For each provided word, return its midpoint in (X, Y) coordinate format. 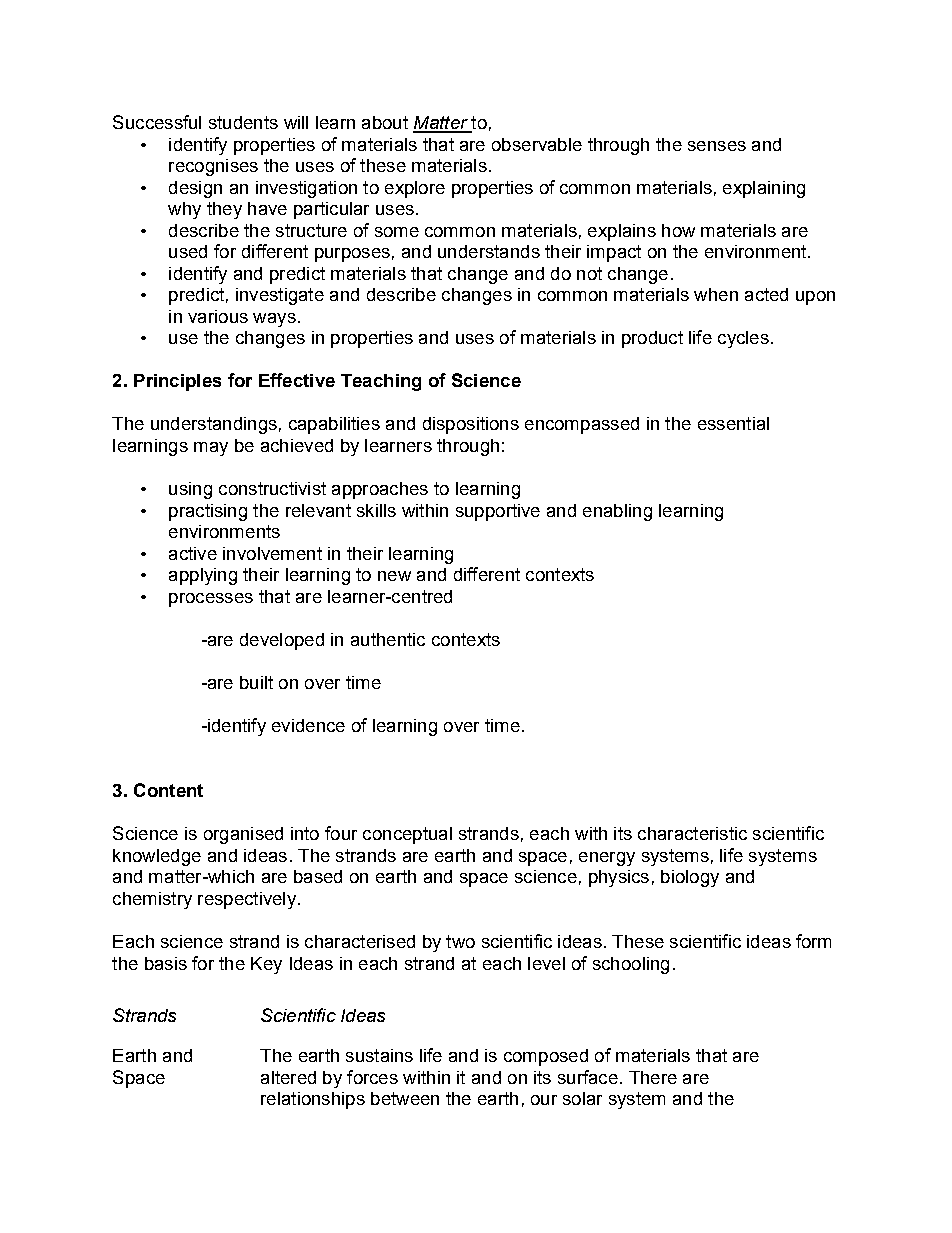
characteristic (692, 833)
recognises (213, 167)
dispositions (471, 425)
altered (288, 1077)
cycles (743, 339)
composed (546, 1057)
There (653, 1077)
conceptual (407, 835)
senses (717, 146)
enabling (617, 512)
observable (537, 144)
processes (211, 600)
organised (243, 835)
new (394, 576)
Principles (177, 382)
